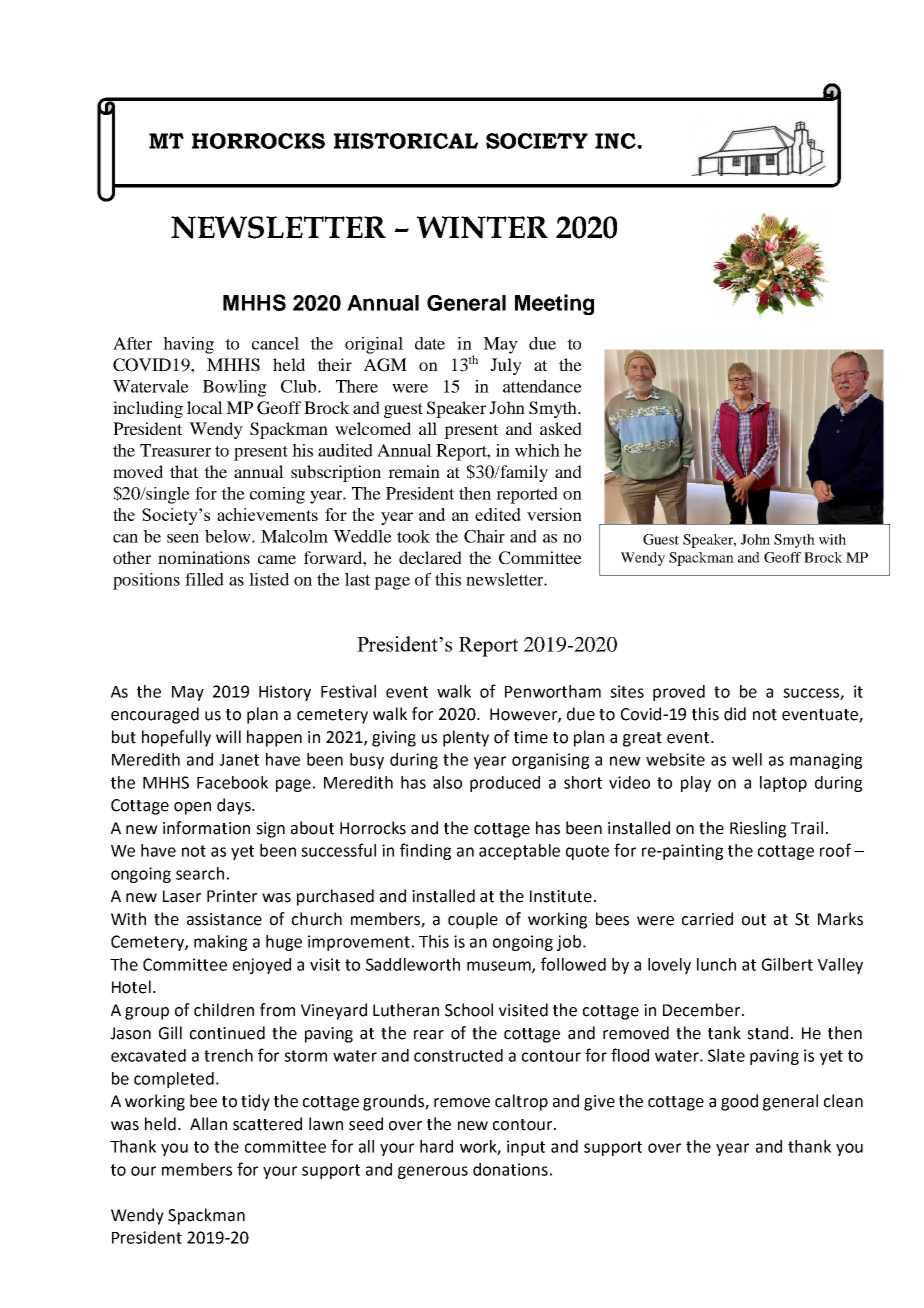 Image resolution: width=924 pixels, height=1308 pixels. Describe the element at coordinates (739, 1102) in the page. I see `good` at that location.
